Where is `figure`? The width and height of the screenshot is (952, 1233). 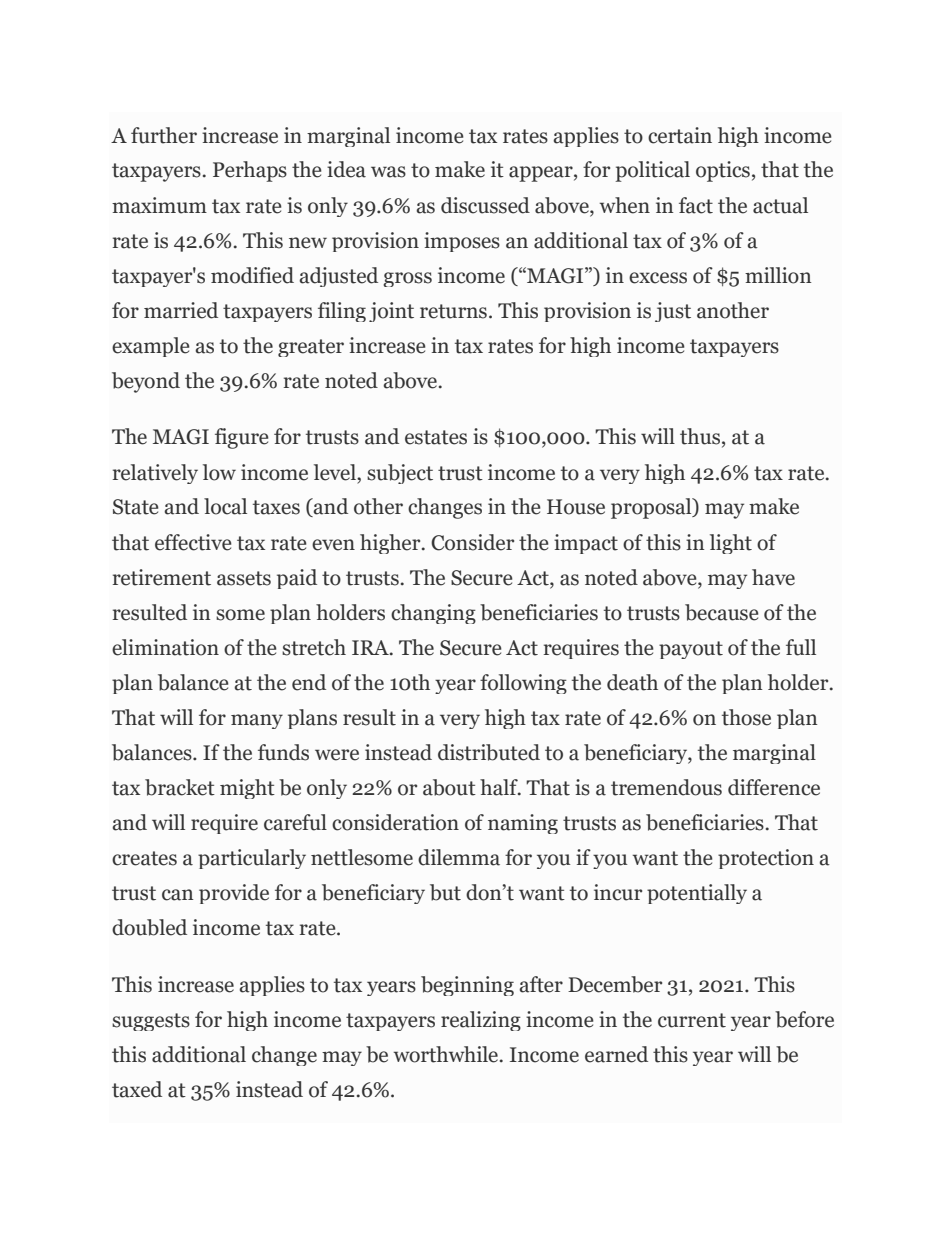
figure is located at coordinates (242, 438).
